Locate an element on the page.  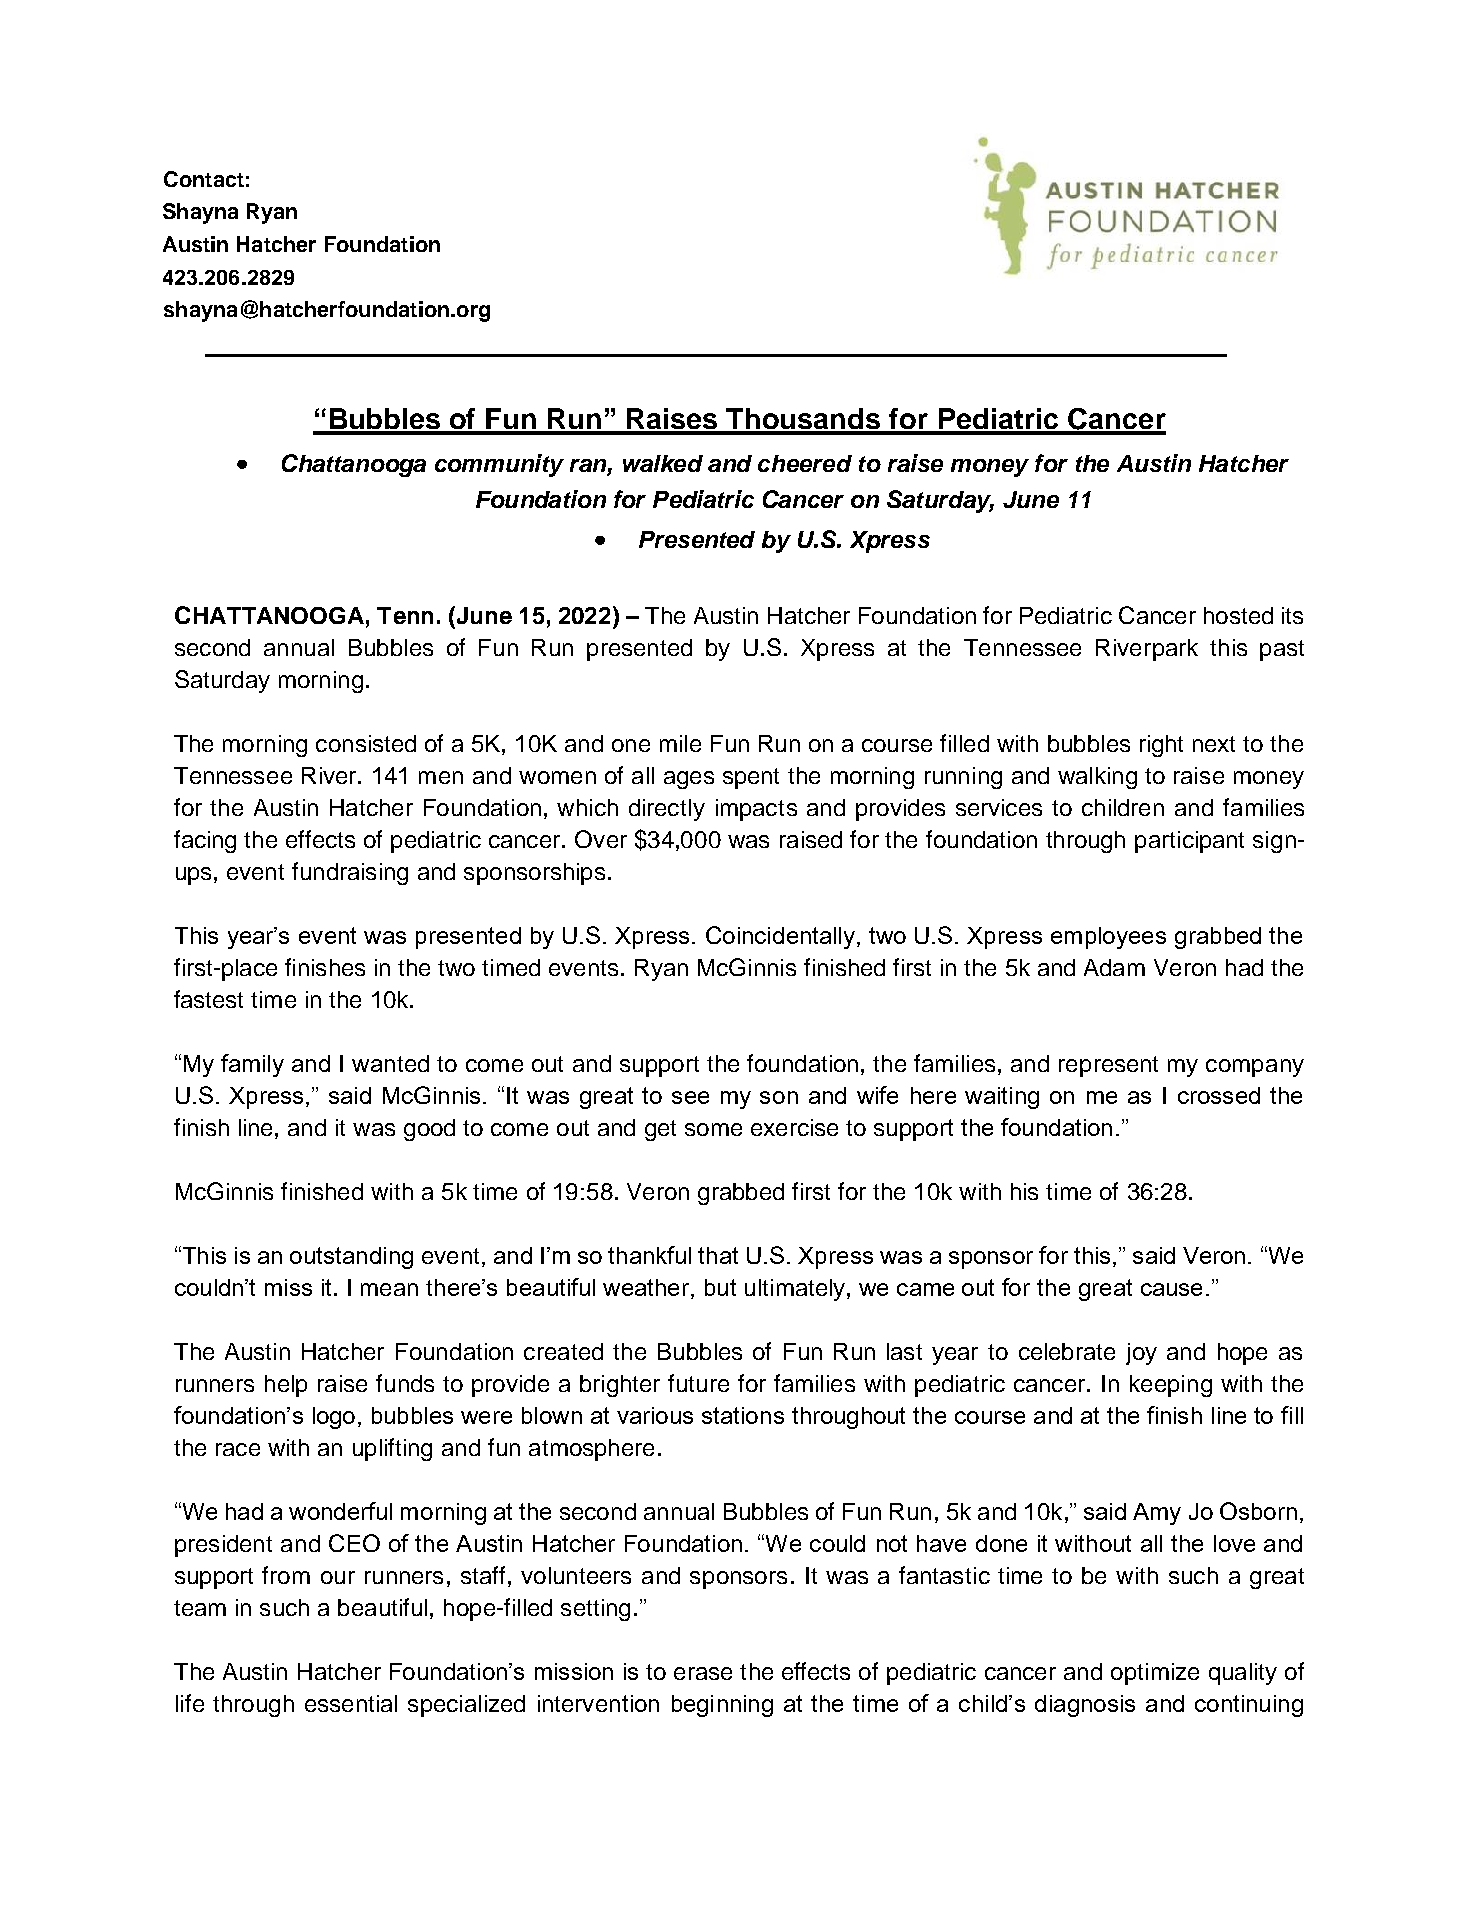
essential is located at coordinates (351, 1703).
